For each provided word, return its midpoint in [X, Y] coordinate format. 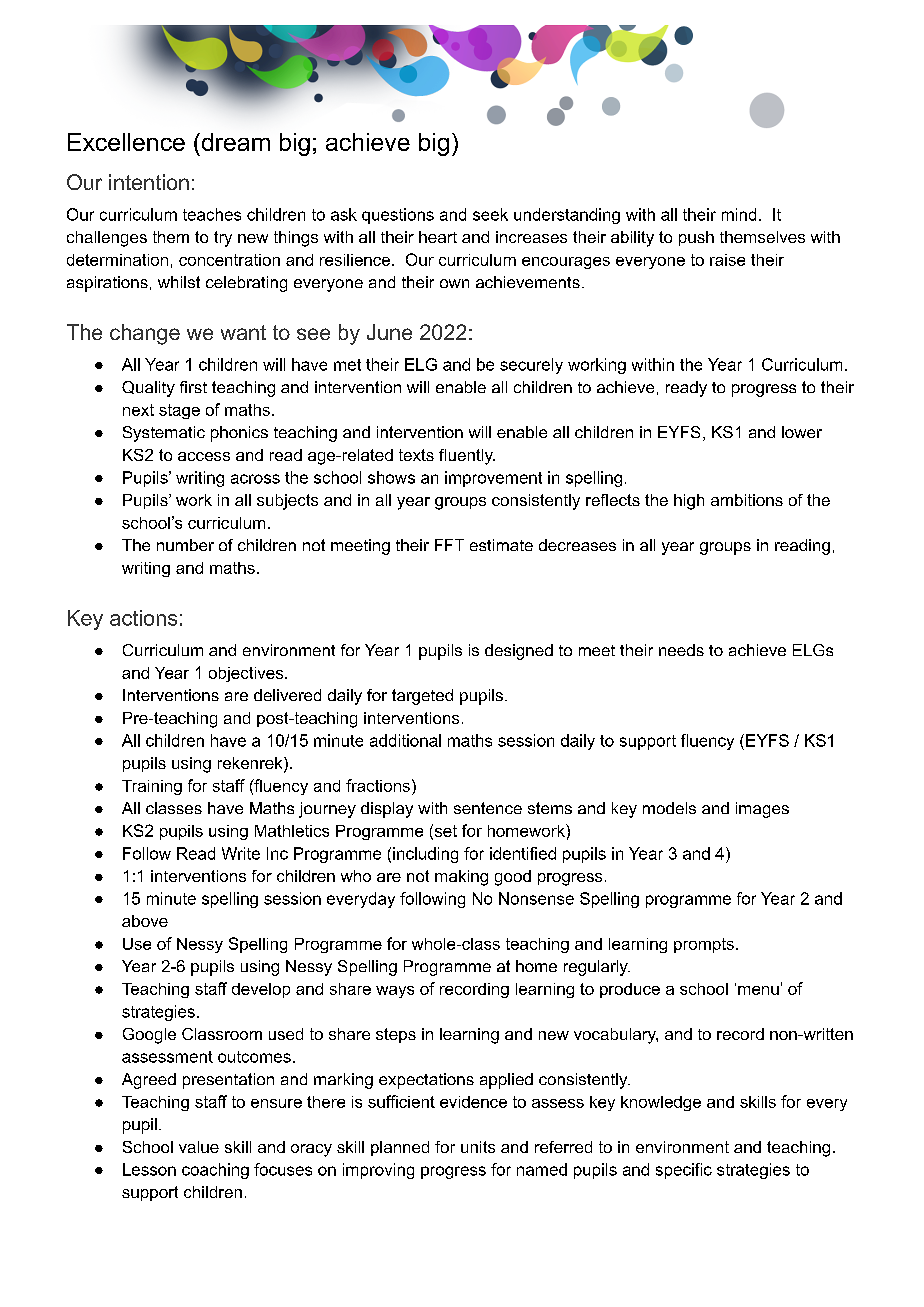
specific [684, 1171]
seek [490, 214]
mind [739, 214]
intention [149, 182]
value [199, 1147]
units [478, 1147]
